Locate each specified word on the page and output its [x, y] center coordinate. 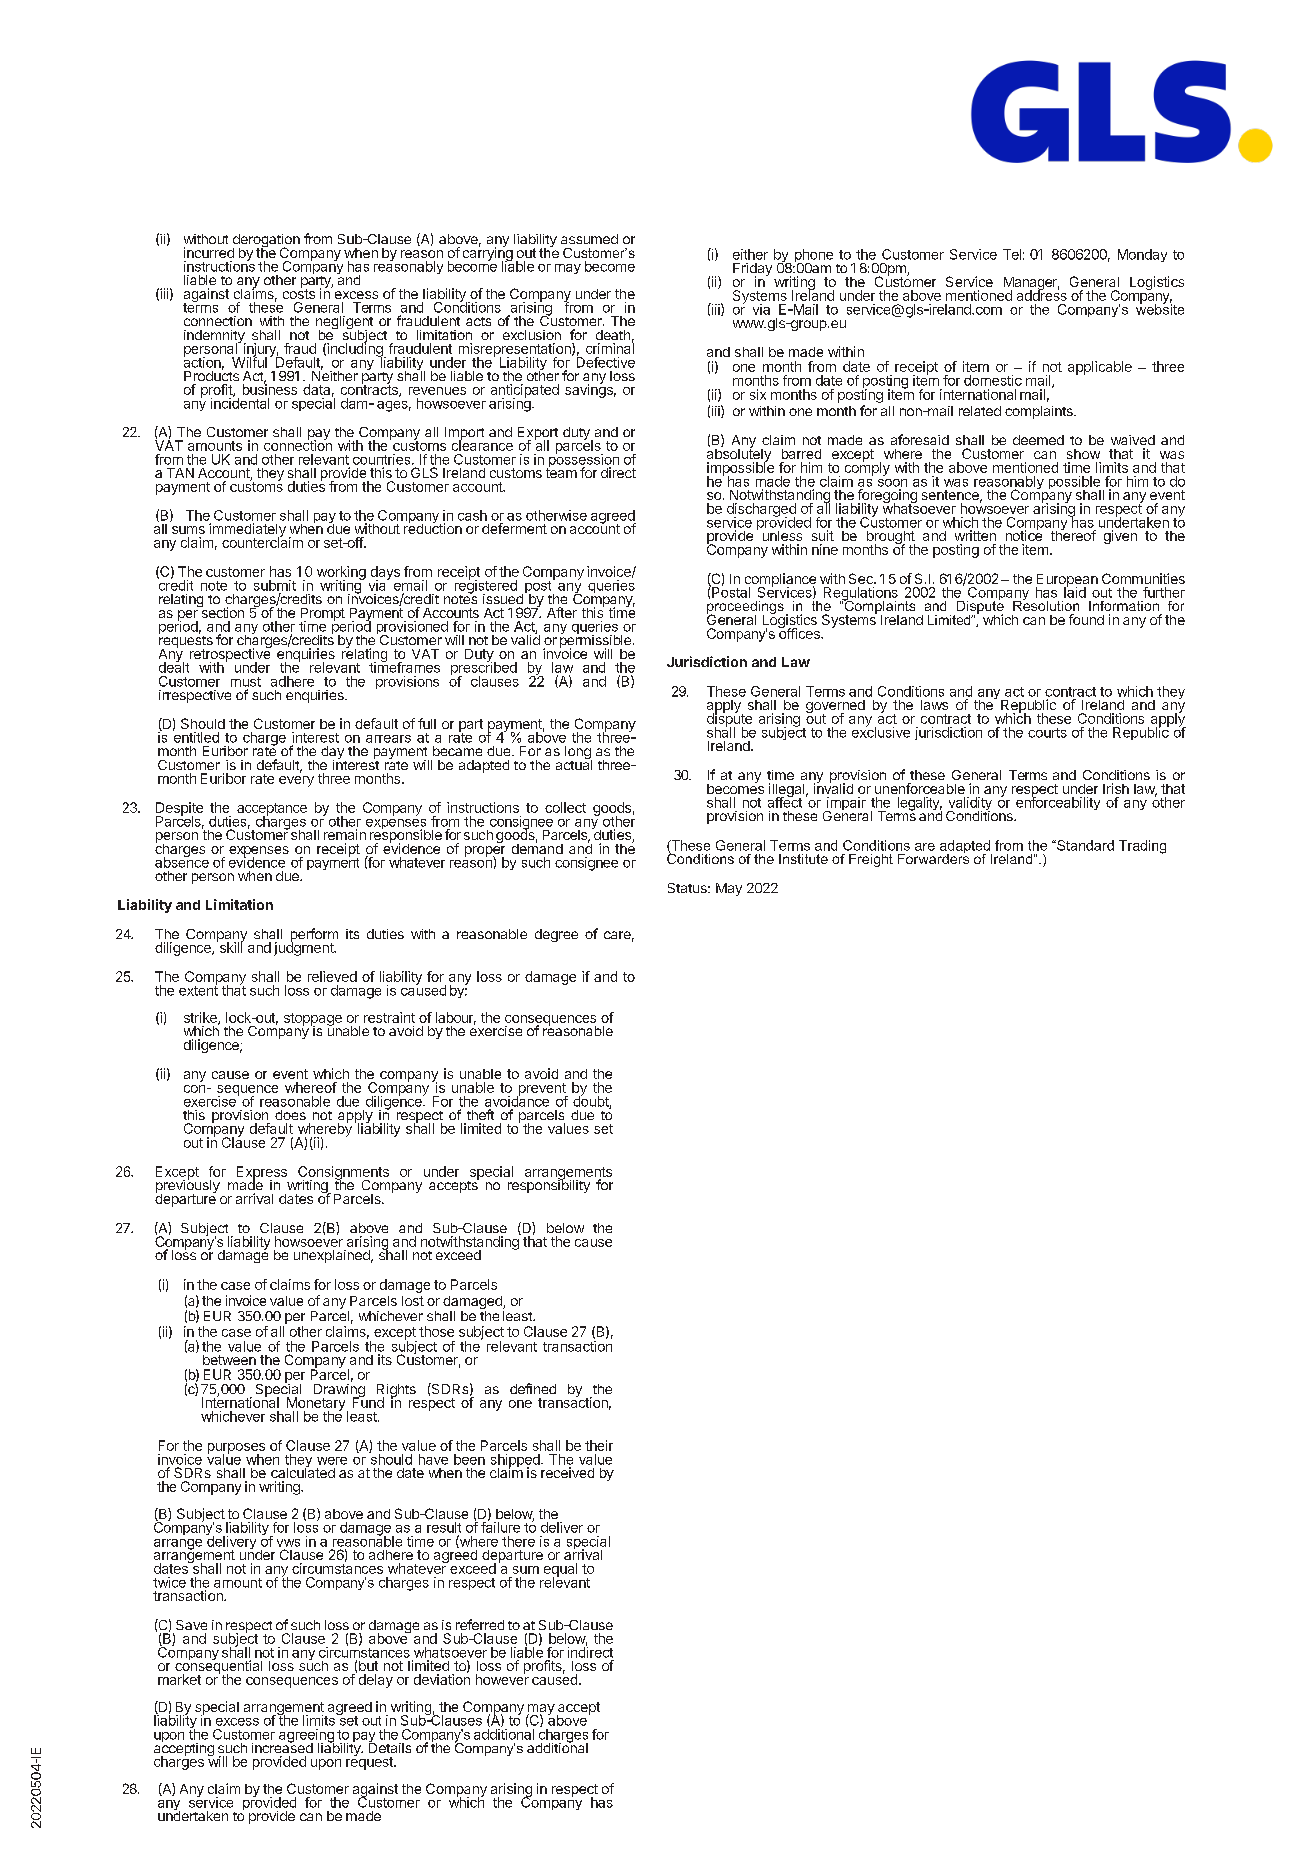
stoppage [313, 1020]
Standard [1084, 845]
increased [282, 1746]
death [613, 335]
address [1042, 294]
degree [556, 935]
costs [299, 293]
